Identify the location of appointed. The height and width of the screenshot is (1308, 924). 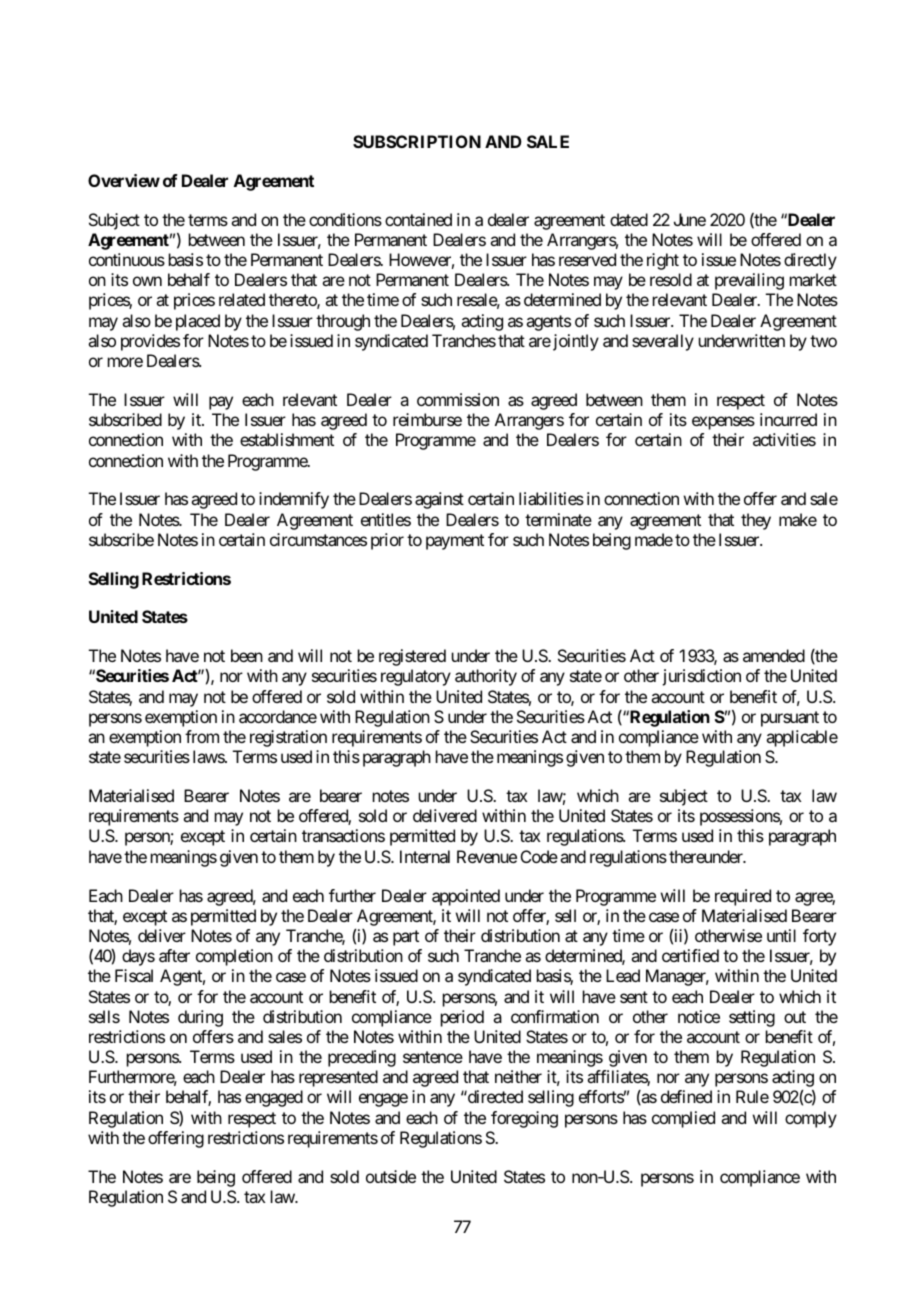
(466, 897).
